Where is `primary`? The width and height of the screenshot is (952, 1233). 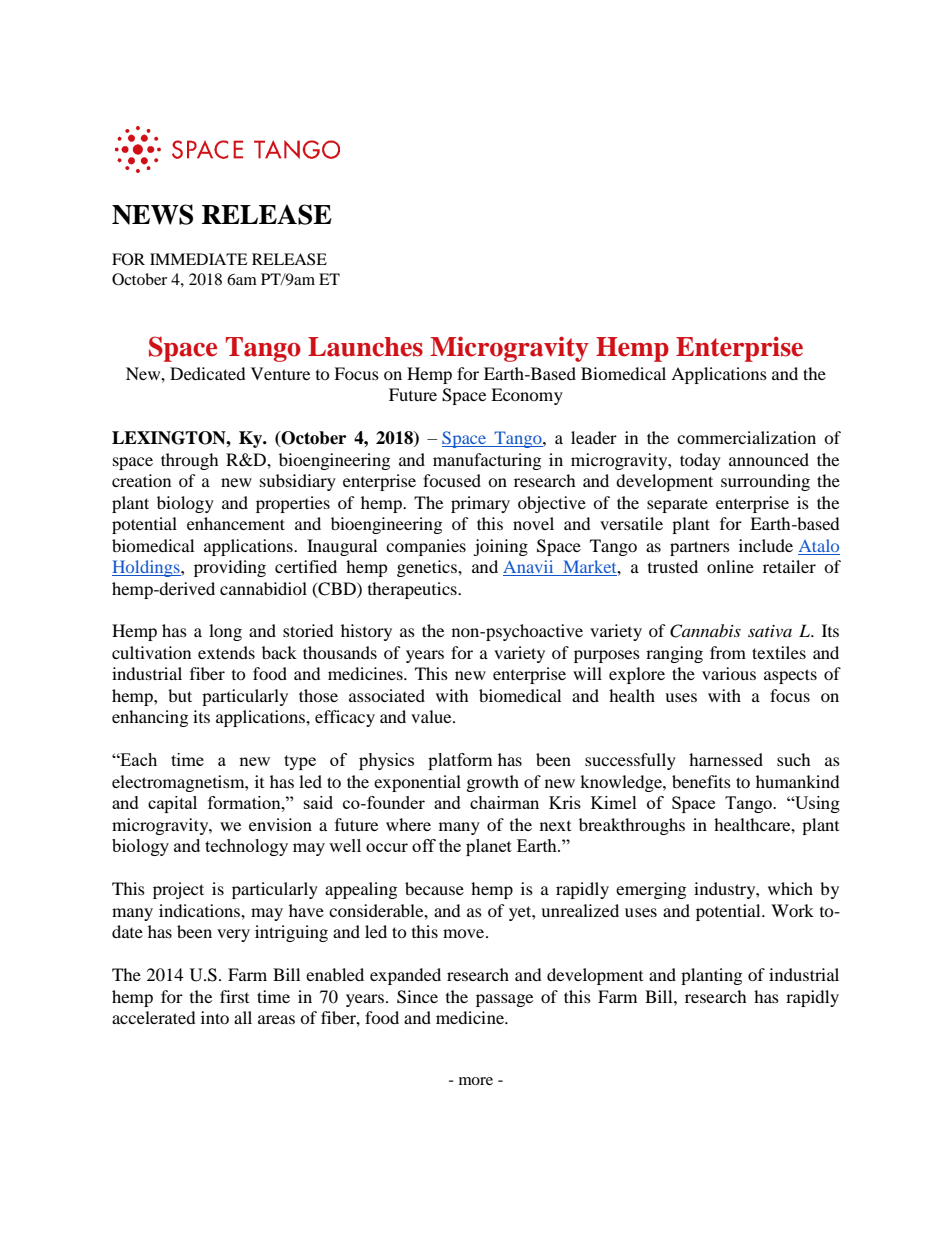 primary is located at coordinates (480, 504).
